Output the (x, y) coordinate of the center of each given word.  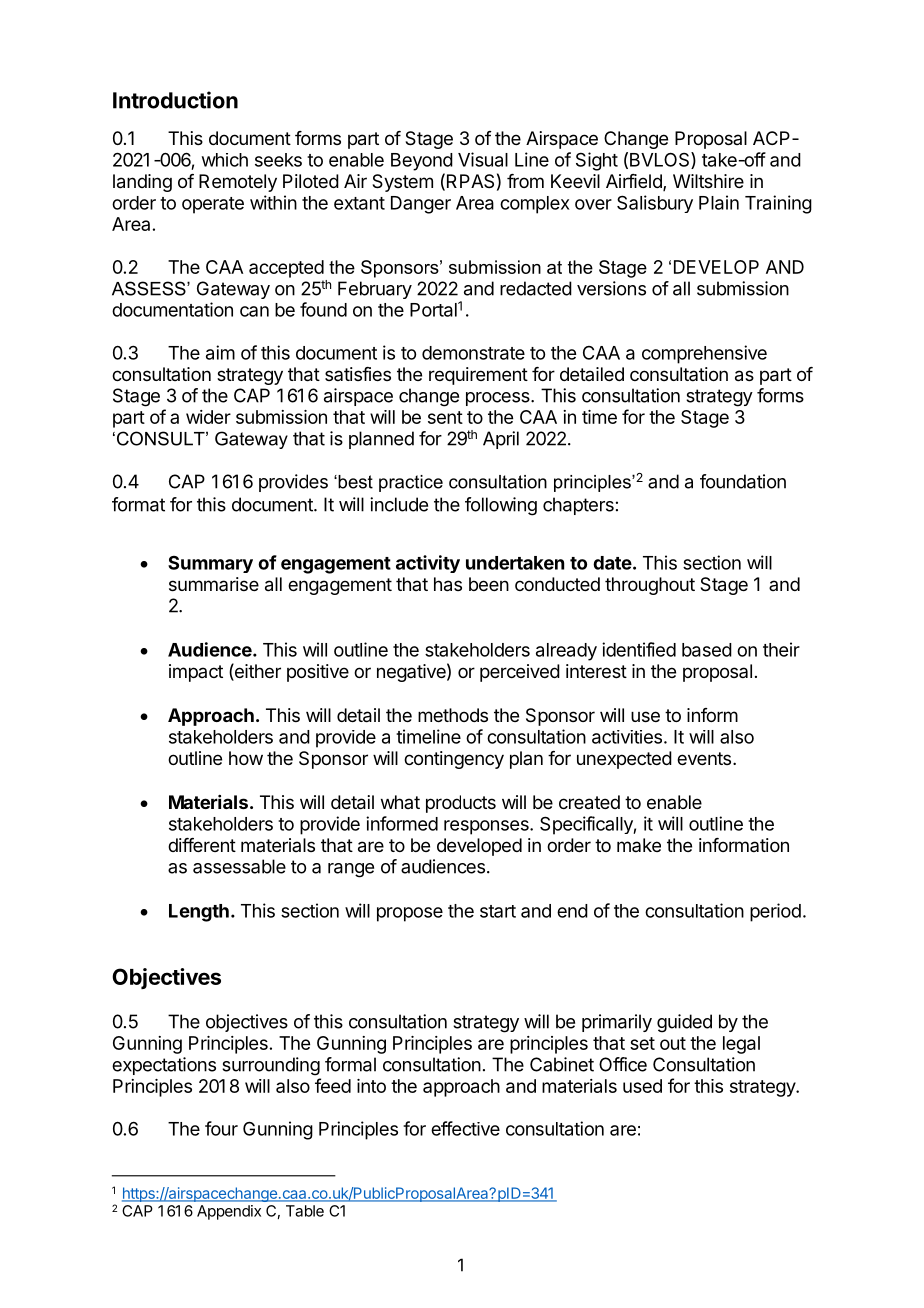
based (707, 650)
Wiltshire (708, 181)
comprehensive (704, 354)
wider (208, 417)
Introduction (175, 100)
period (775, 912)
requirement (478, 376)
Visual (483, 159)
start (498, 911)
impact (196, 673)
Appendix (229, 1212)
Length (199, 913)
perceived (520, 673)
